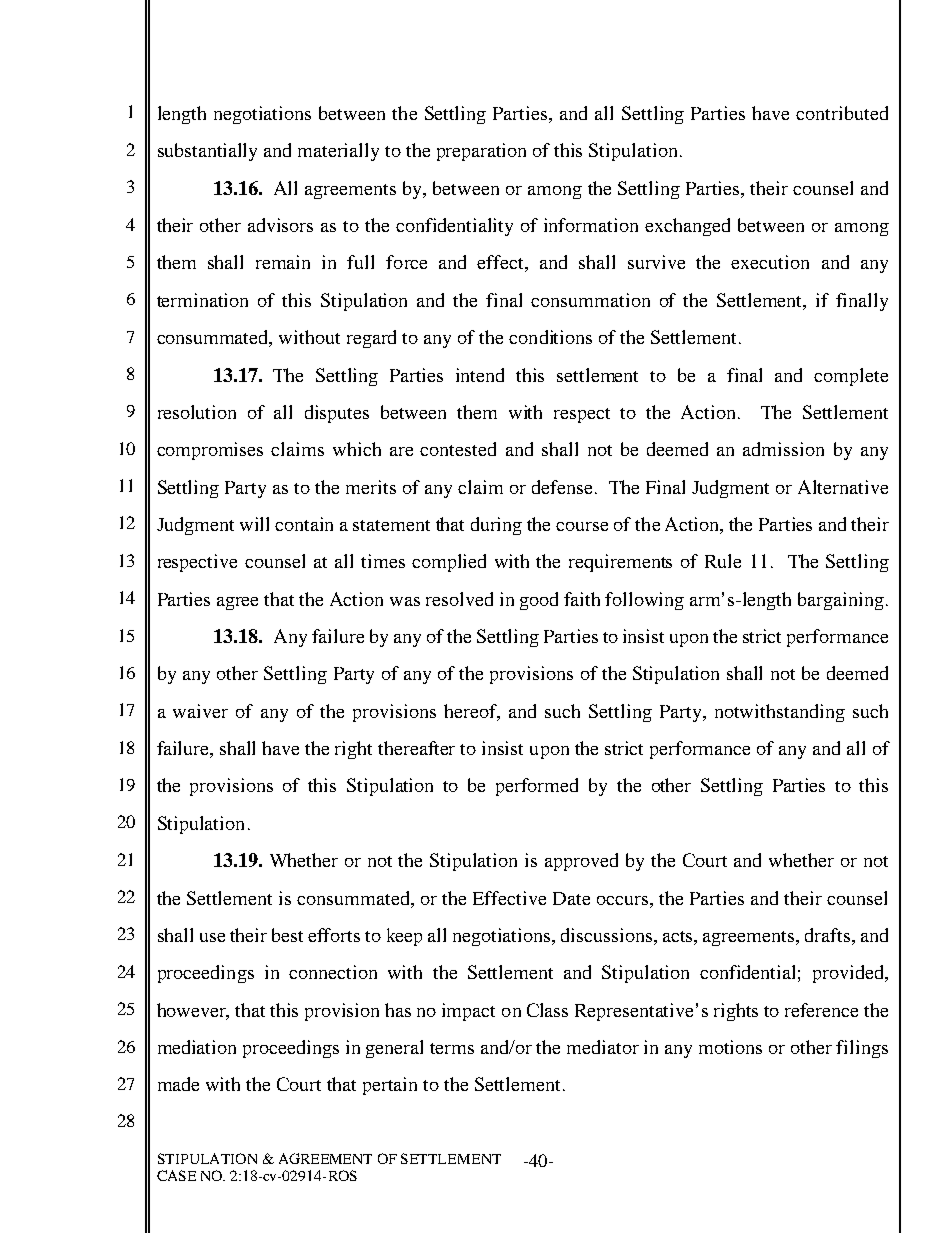 This image has width=952, height=1233. I want to click on best, so click(287, 935).
